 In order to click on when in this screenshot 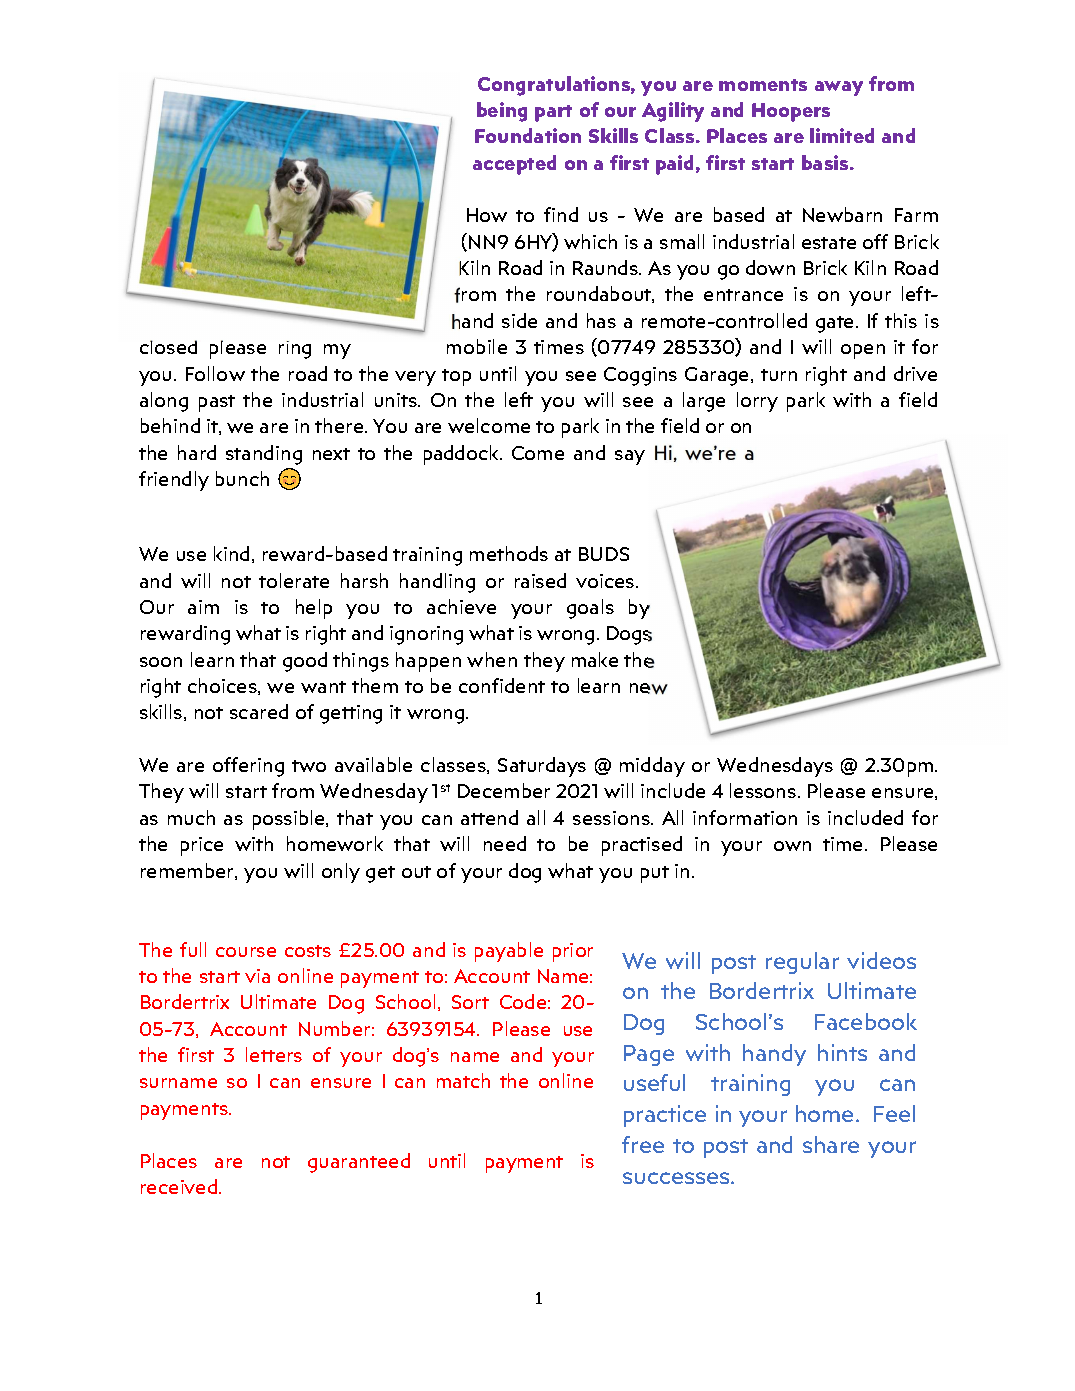, I will do `click(492, 659)`.
